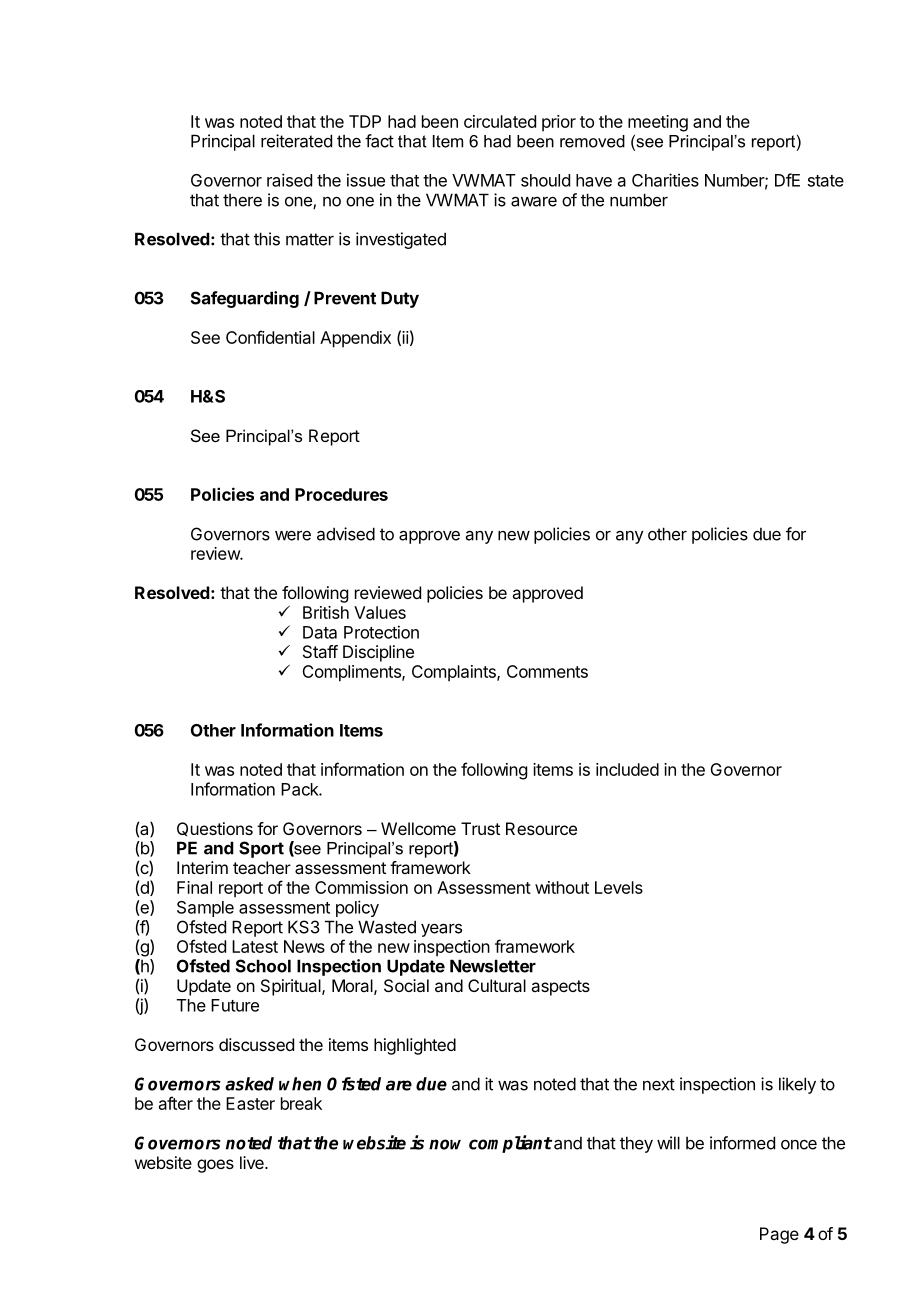 This page has height=1307, width=924. I want to click on included, so click(627, 769).
